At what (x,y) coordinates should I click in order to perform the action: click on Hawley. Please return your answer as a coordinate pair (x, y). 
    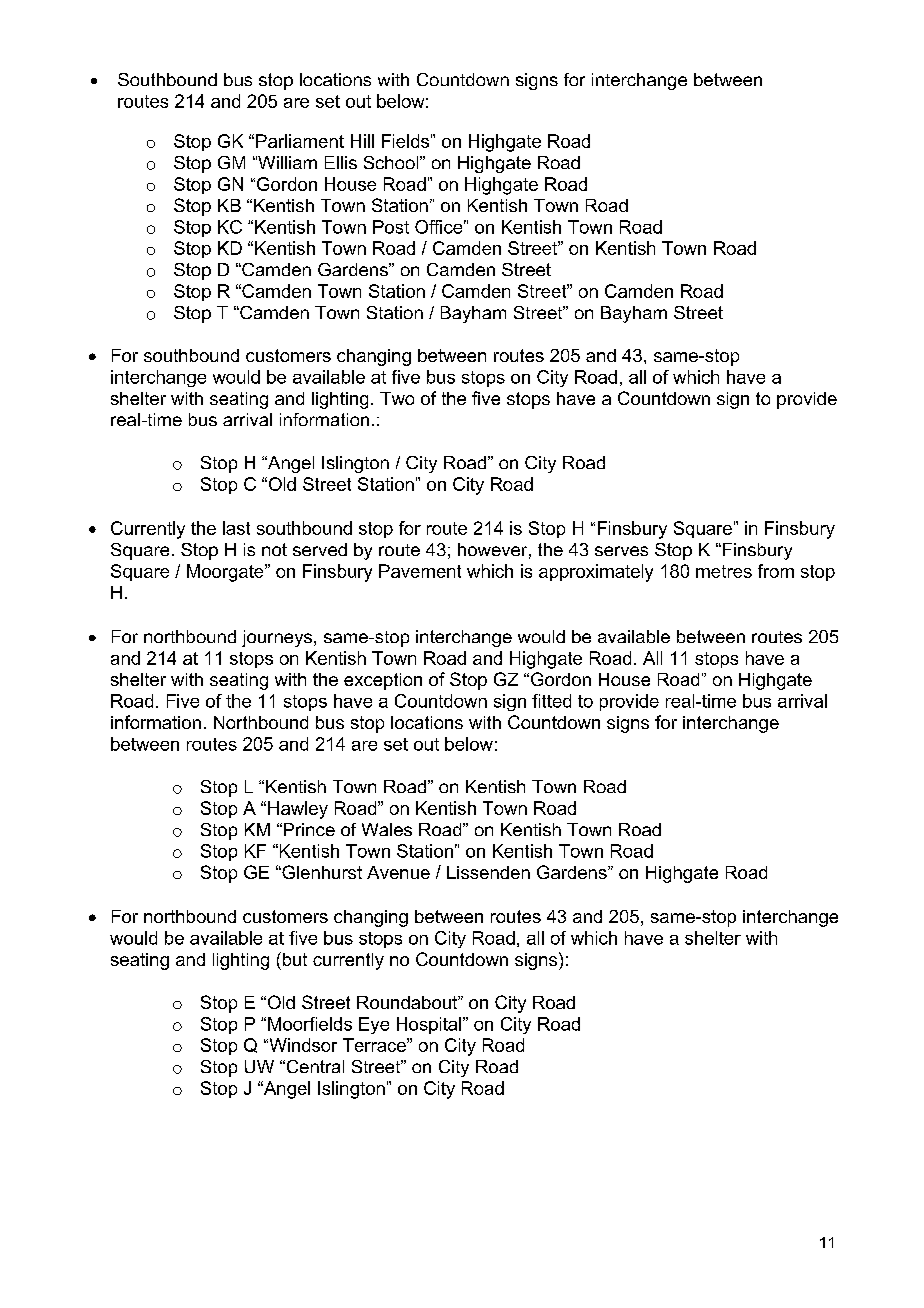
    Looking at the image, I should click on (298, 810).
